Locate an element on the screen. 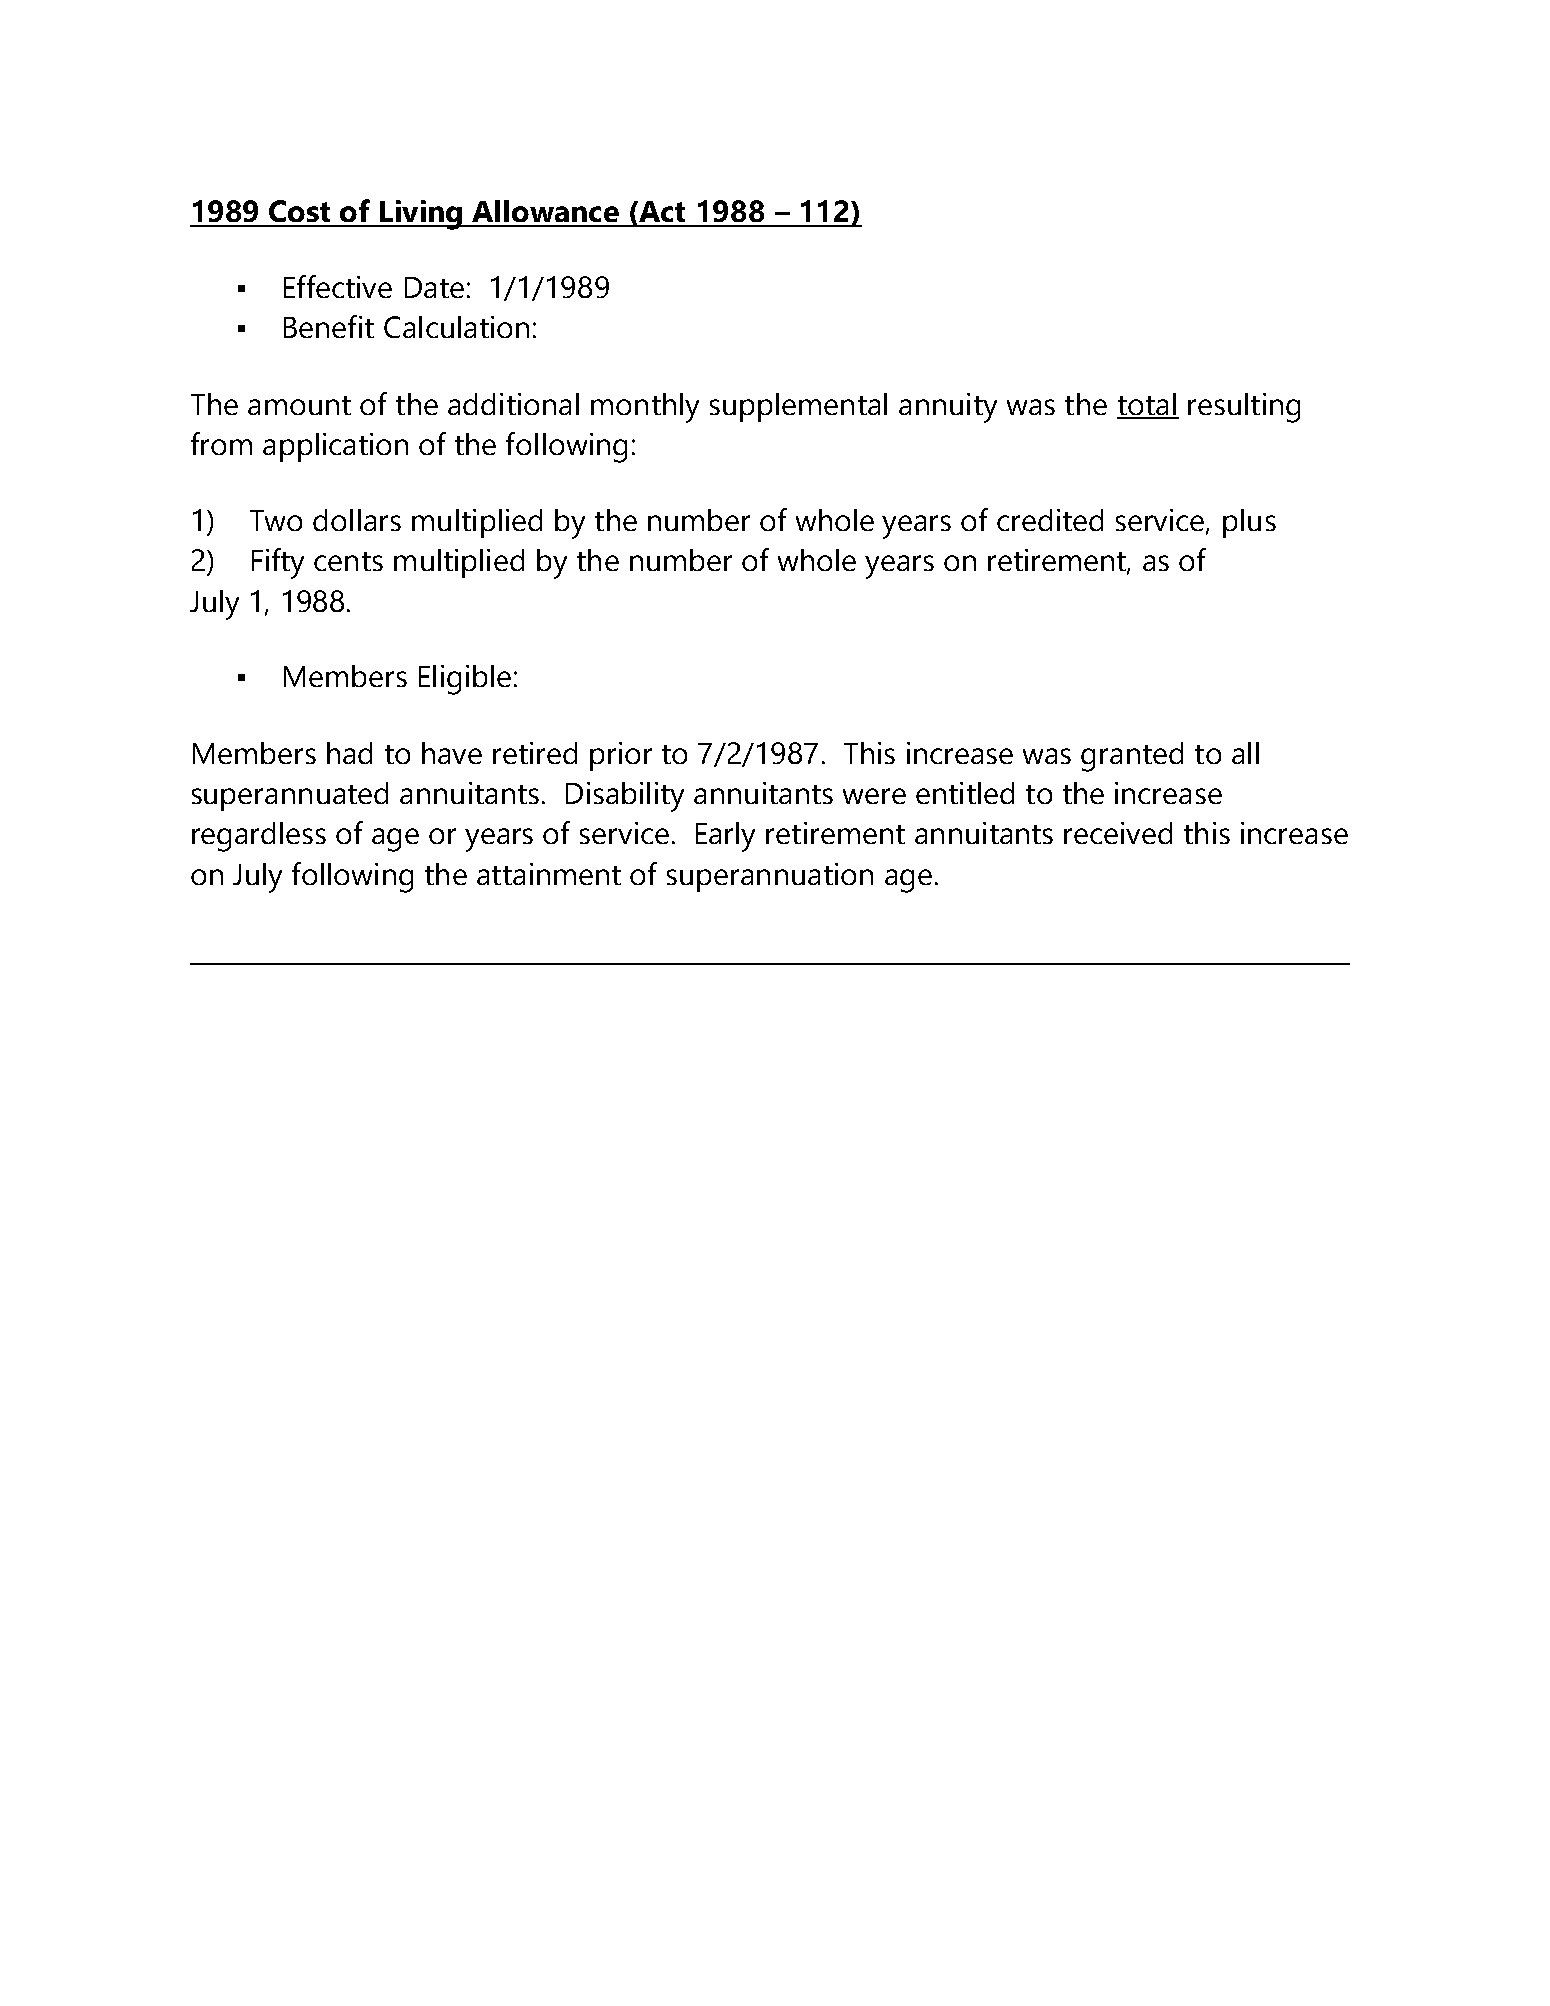 The image size is (1550, 2006). Eligible is located at coordinates (465, 680).
